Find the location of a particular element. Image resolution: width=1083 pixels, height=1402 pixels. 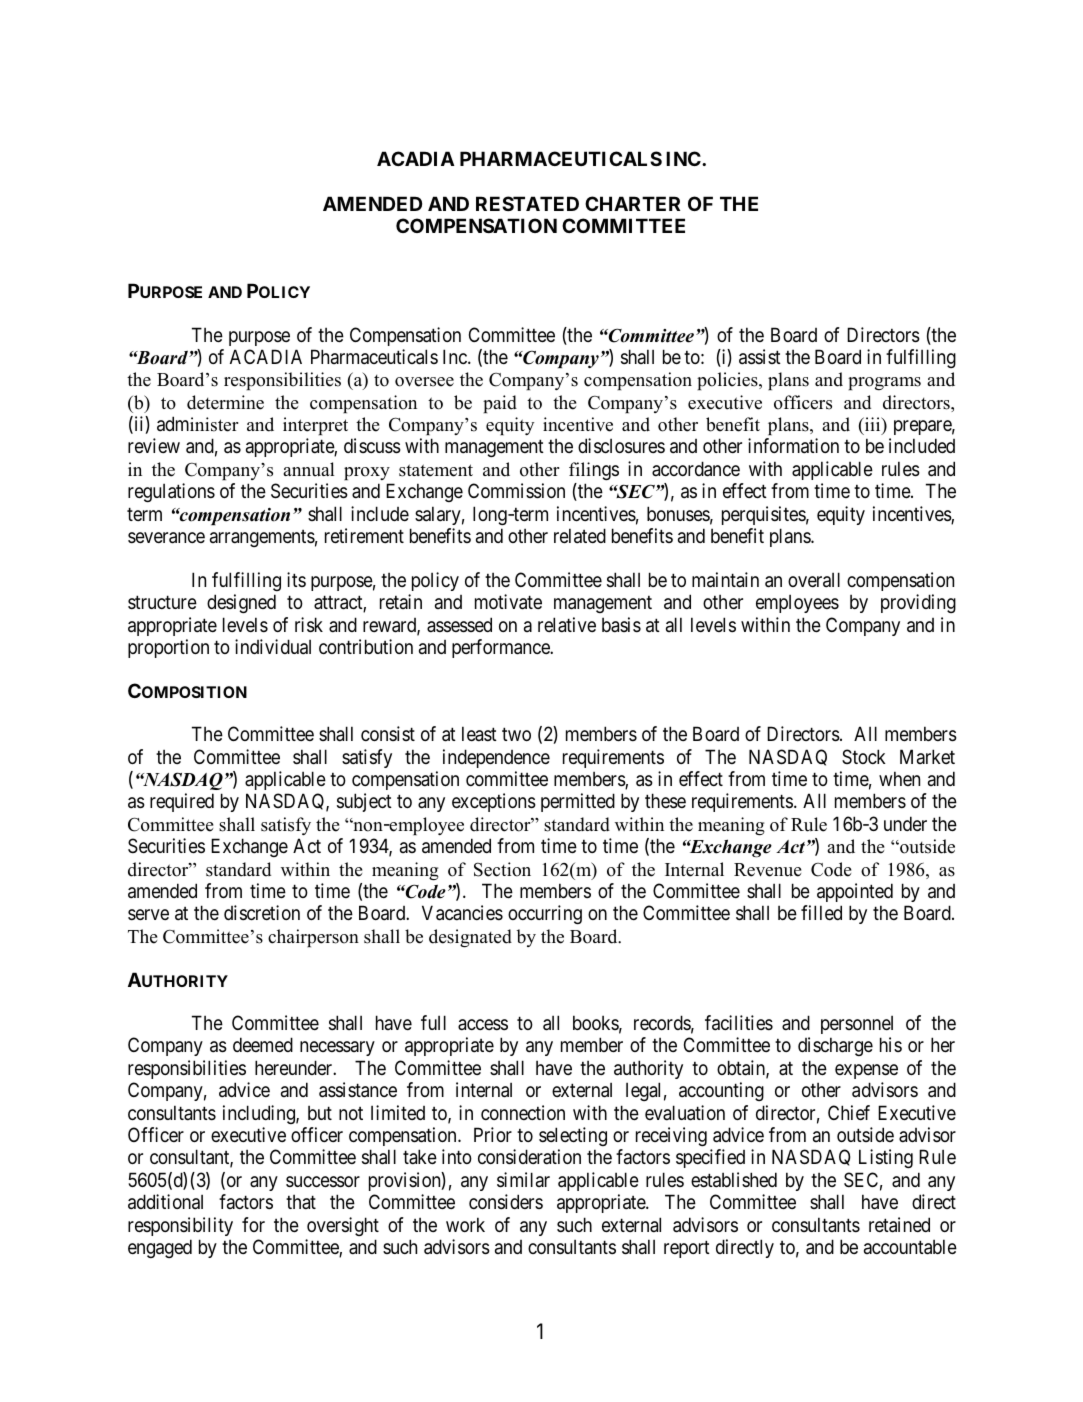

designed is located at coordinates (241, 603).
